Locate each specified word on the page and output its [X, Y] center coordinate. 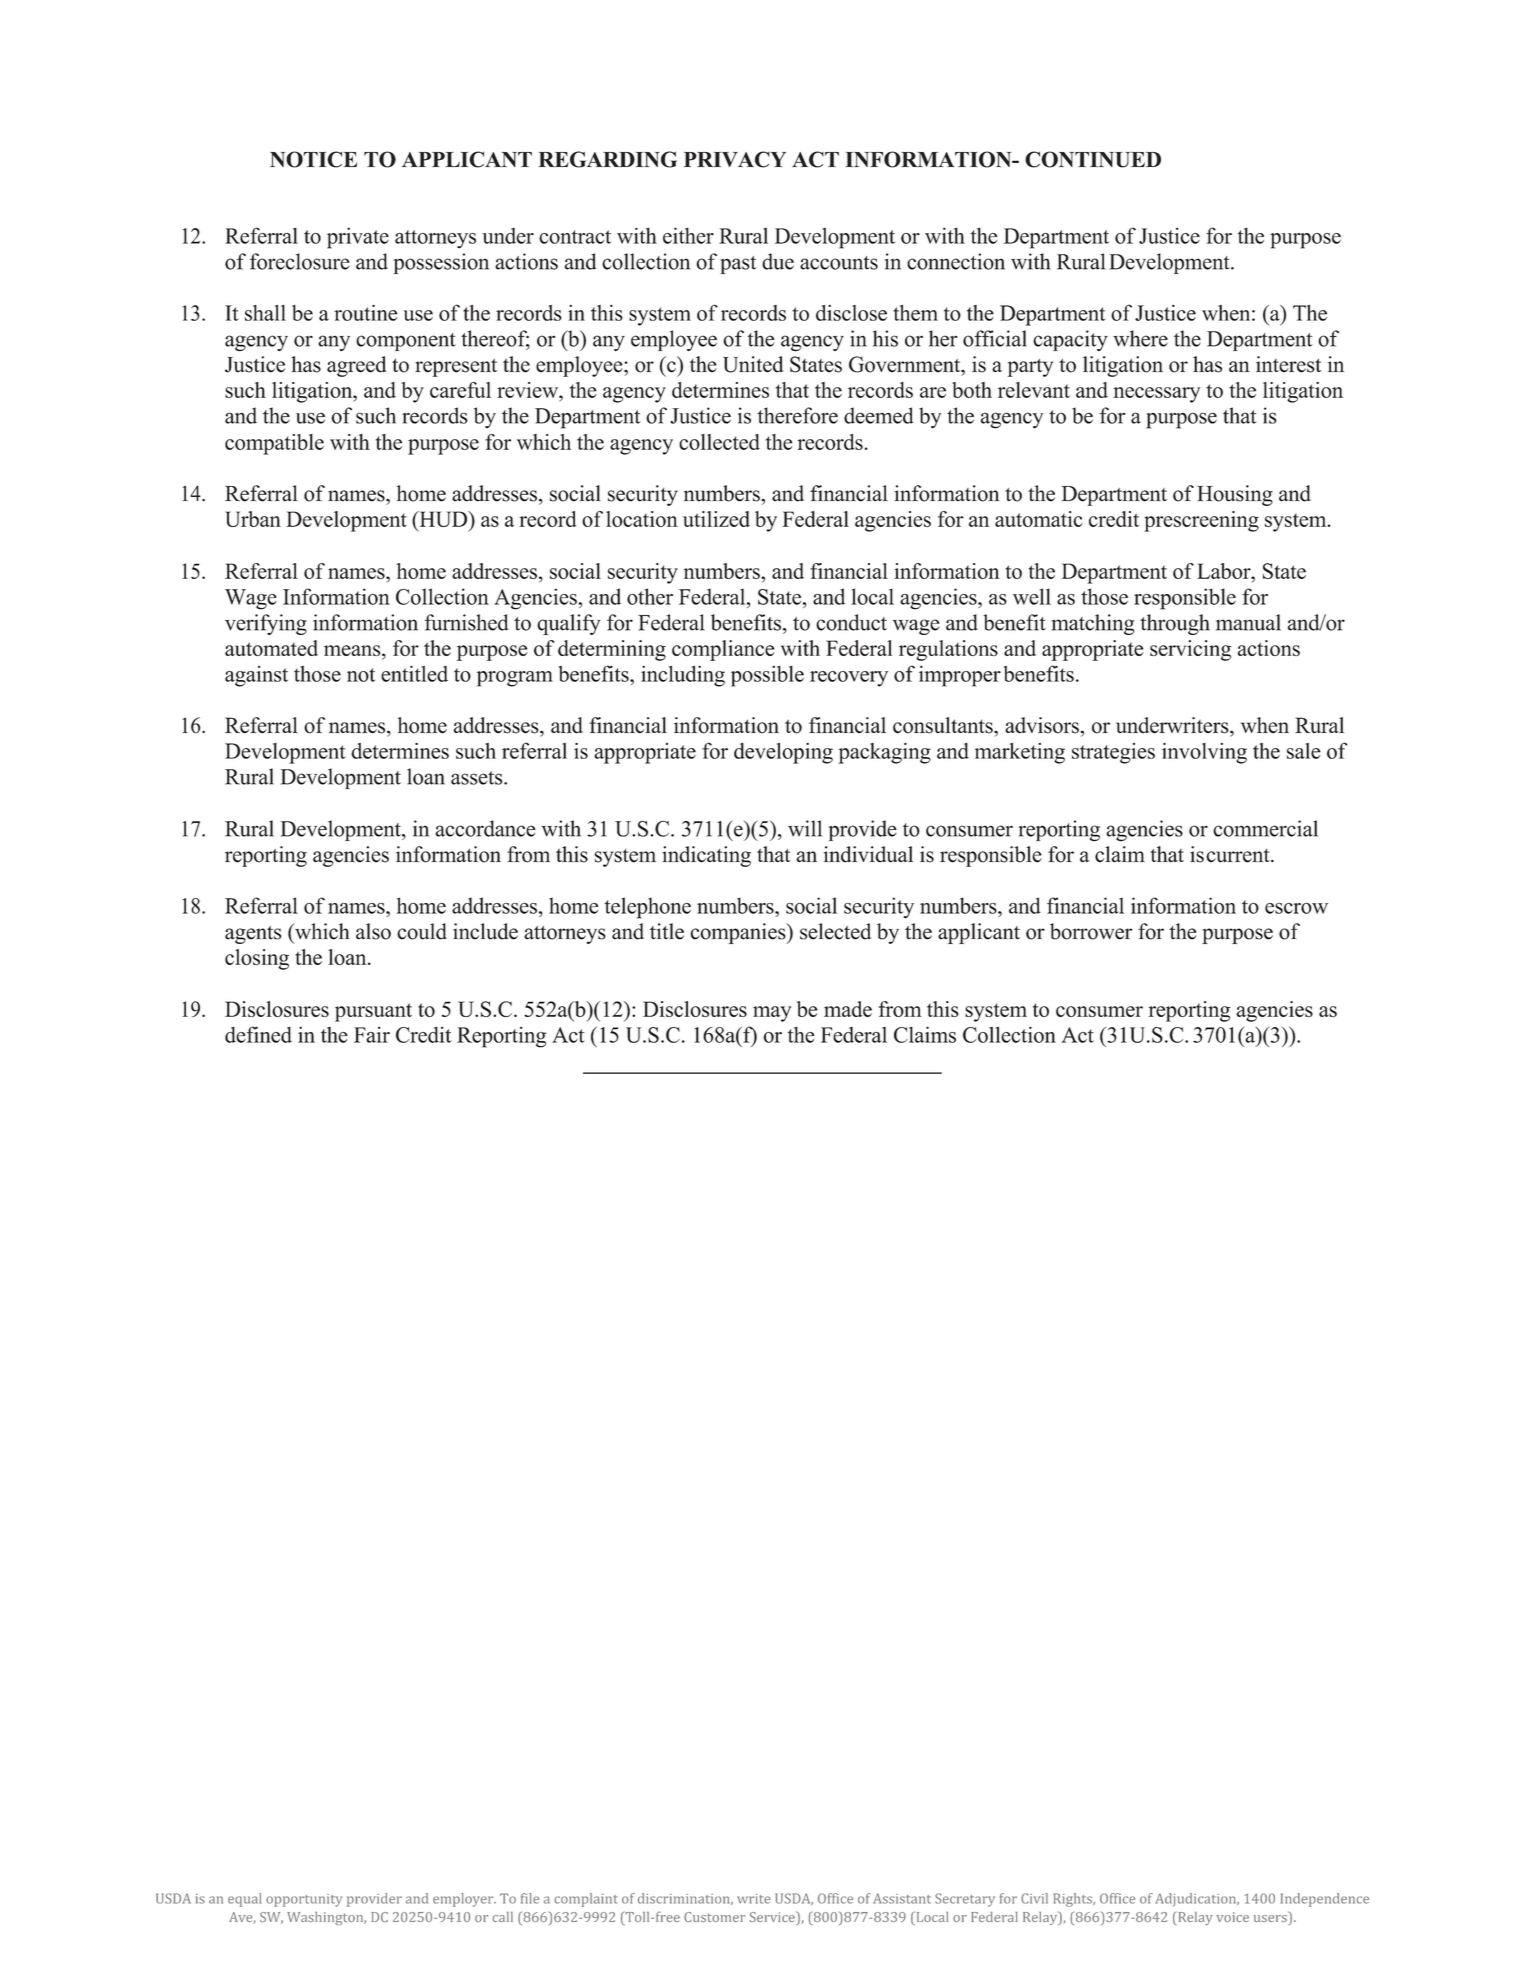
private [358, 238]
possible [767, 676]
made [848, 1009]
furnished [467, 622]
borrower [1091, 931]
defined [258, 1034]
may [772, 1014]
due [778, 261]
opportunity [304, 1900]
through [1175, 624]
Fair [372, 1035]
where [1140, 338]
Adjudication [1197, 1900]
